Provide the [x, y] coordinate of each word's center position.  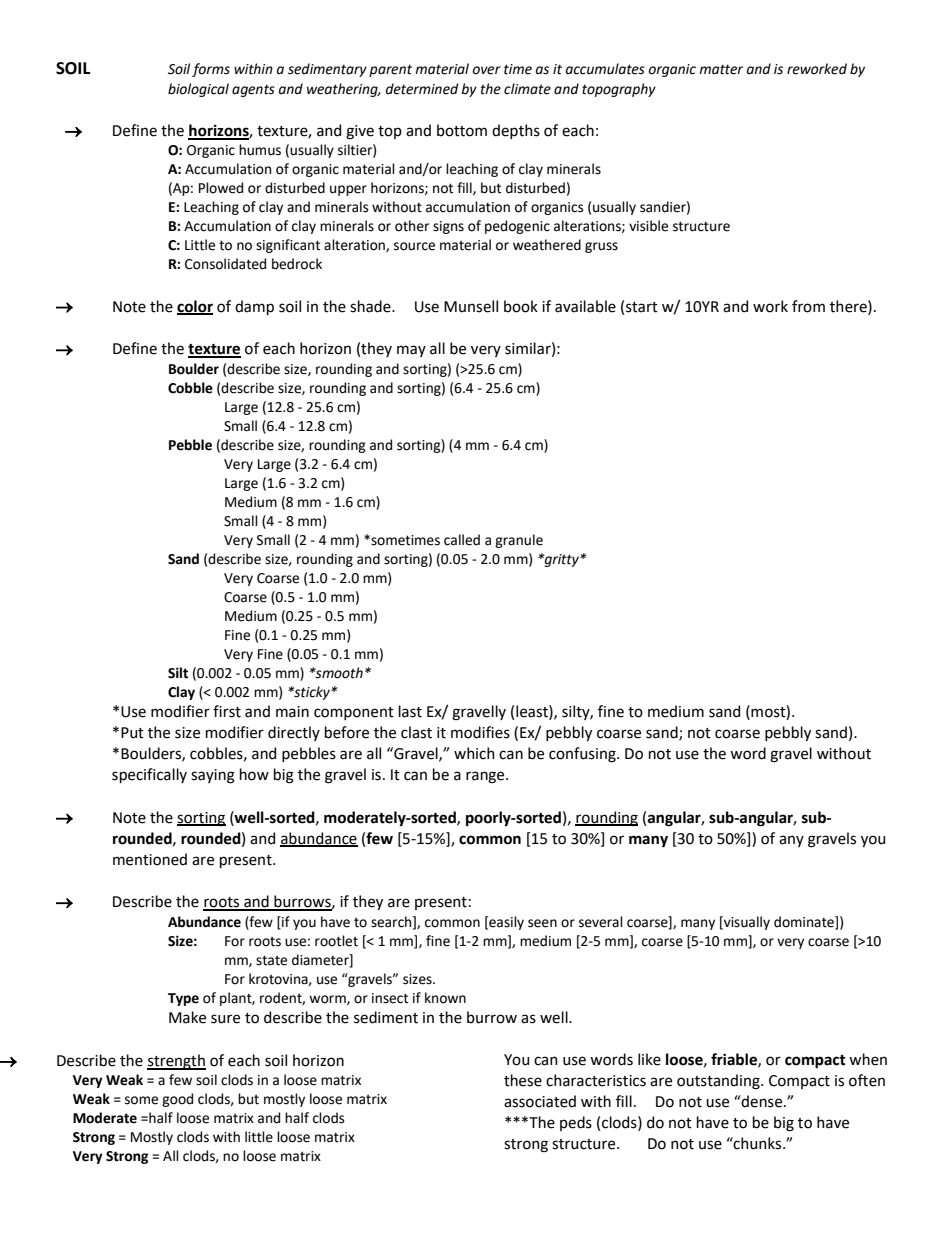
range [486, 777]
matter [721, 70]
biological [198, 90]
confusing [583, 755]
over [487, 70]
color [195, 307]
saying [213, 776]
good [177, 1100]
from [808, 306]
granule [519, 541]
